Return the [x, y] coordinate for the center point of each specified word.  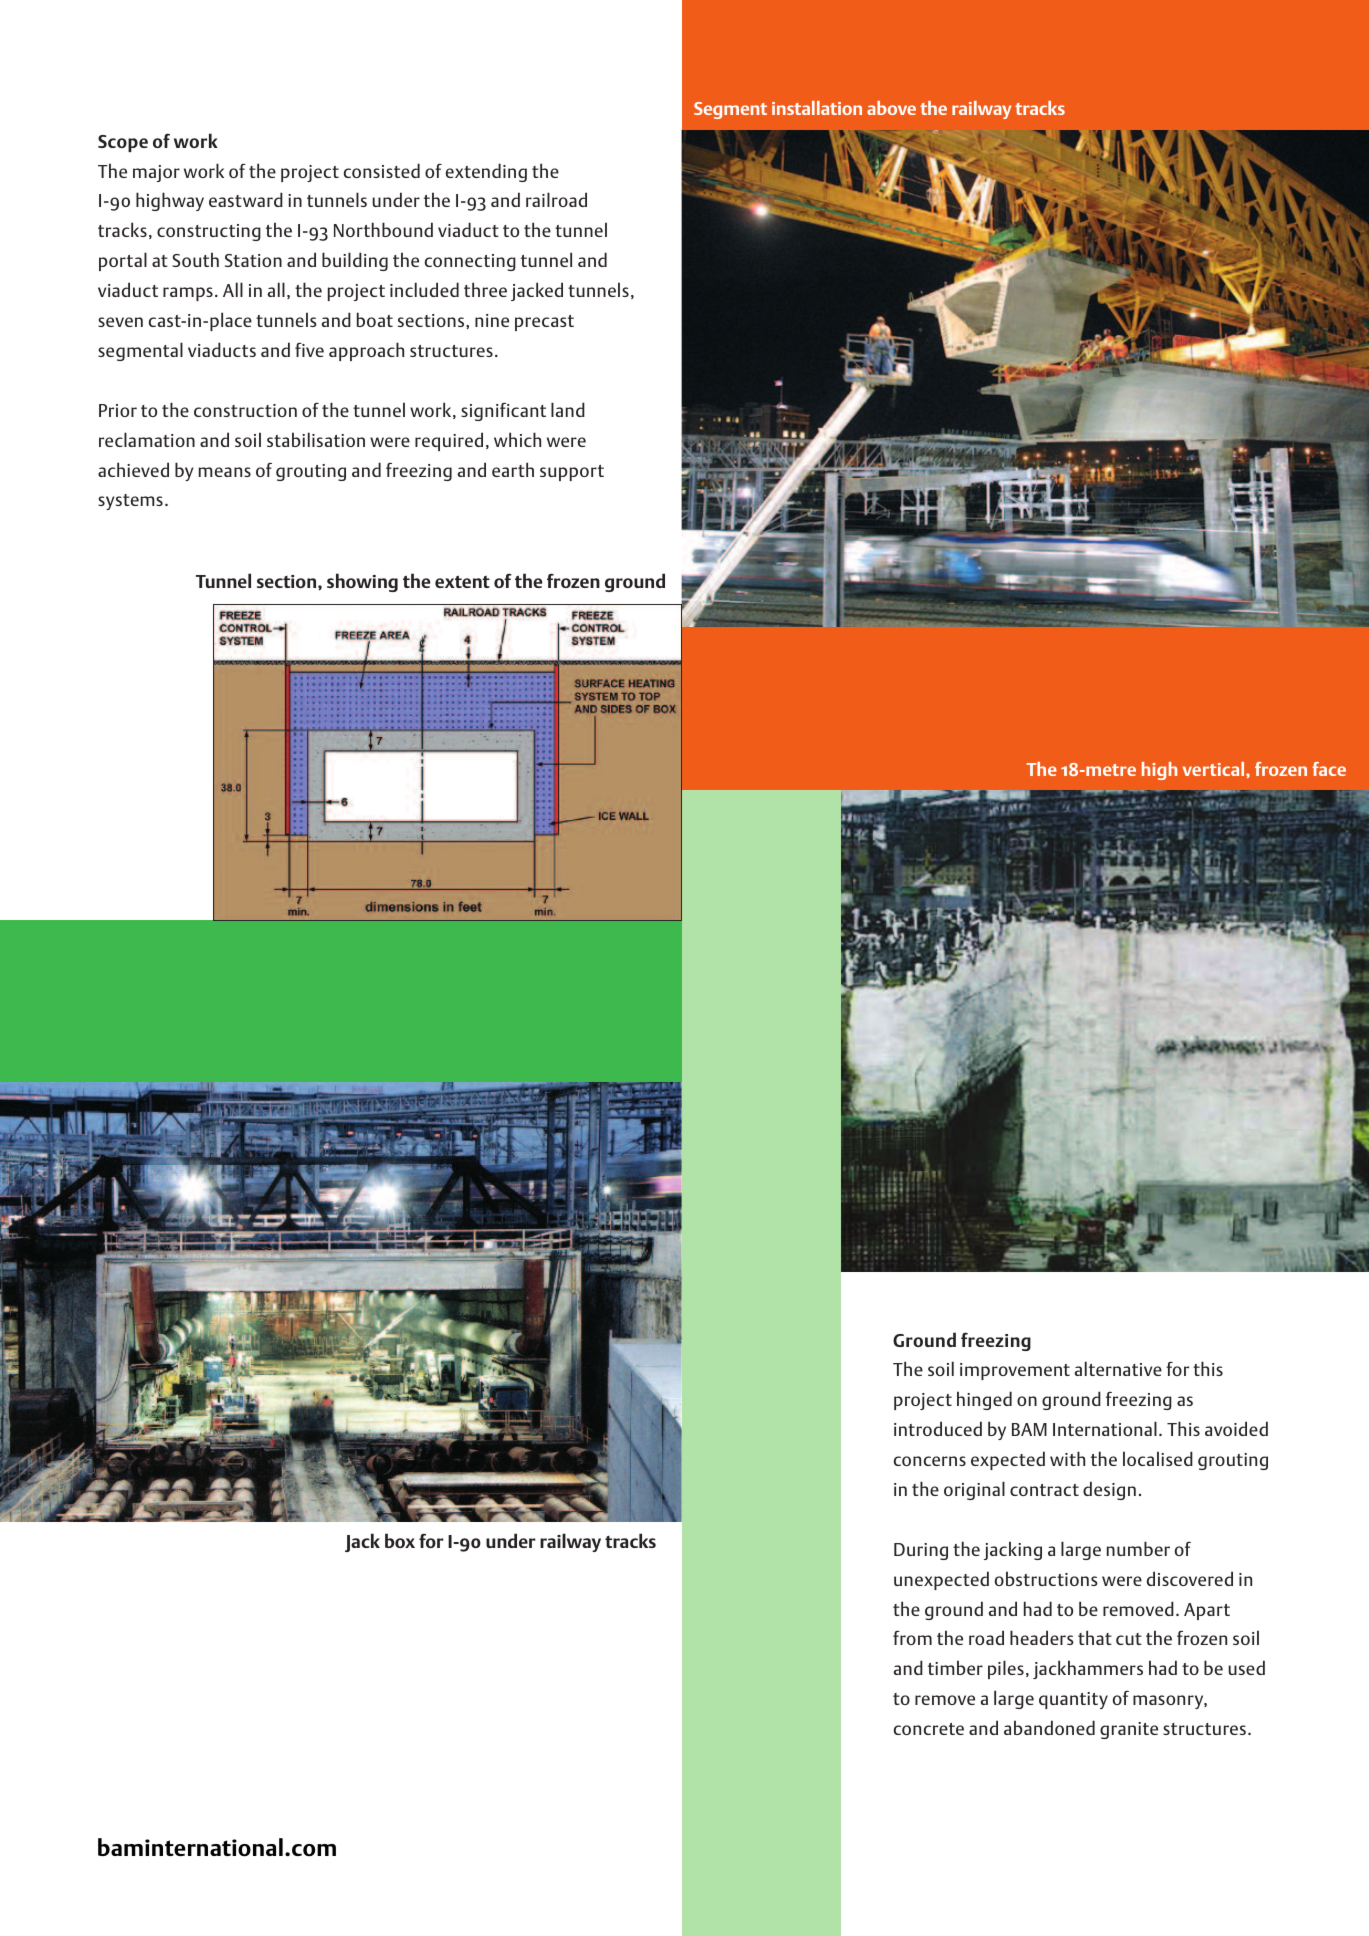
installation [817, 108]
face [1329, 769]
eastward [246, 199]
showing [362, 582]
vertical [1215, 769]
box [400, 1540]
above [891, 108]
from [912, 1637]
